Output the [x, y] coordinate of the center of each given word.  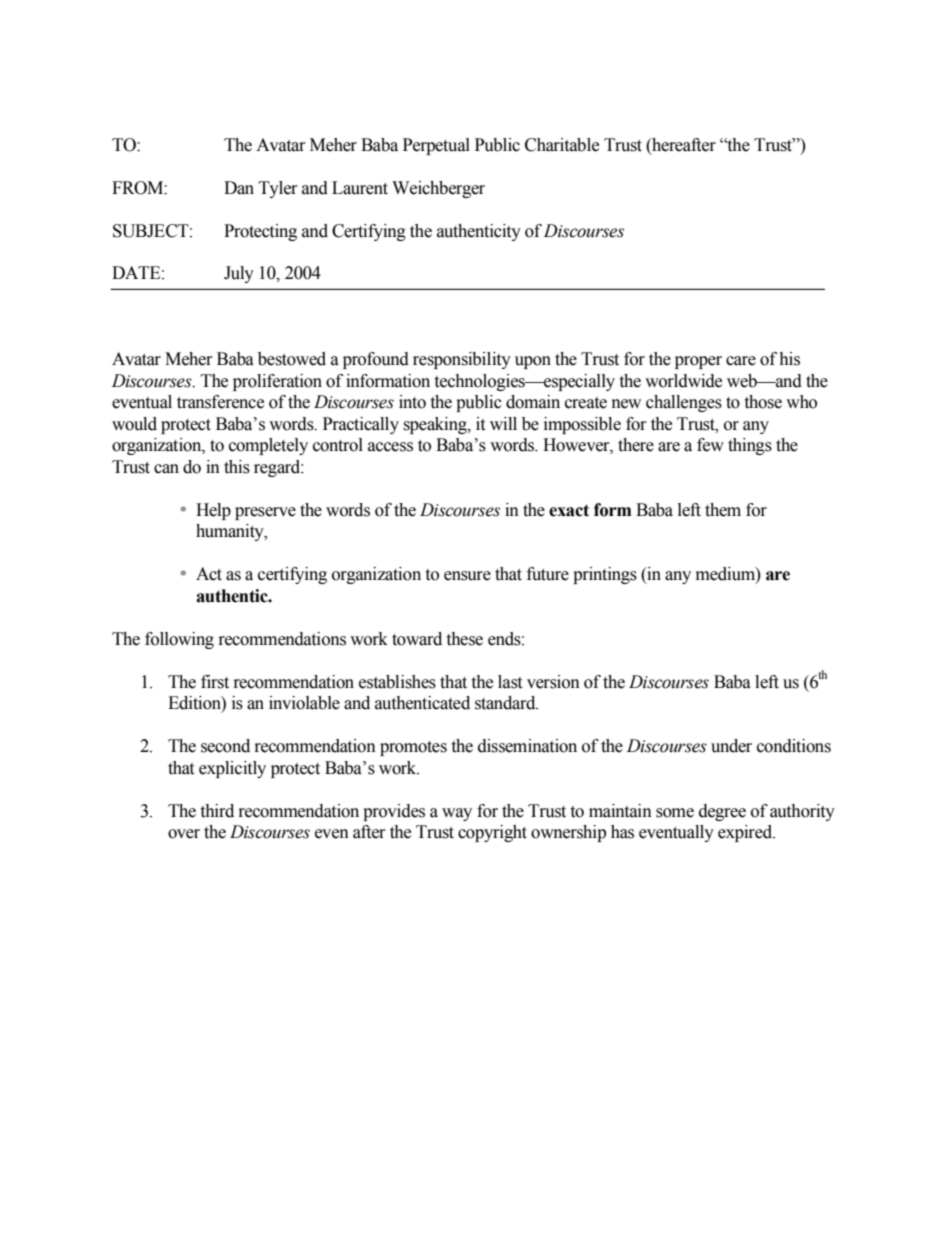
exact [569, 510]
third [217, 811]
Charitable [562, 145]
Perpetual [436, 146]
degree [722, 812]
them [723, 510]
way [457, 814]
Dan [239, 188]
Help [213, 511]
